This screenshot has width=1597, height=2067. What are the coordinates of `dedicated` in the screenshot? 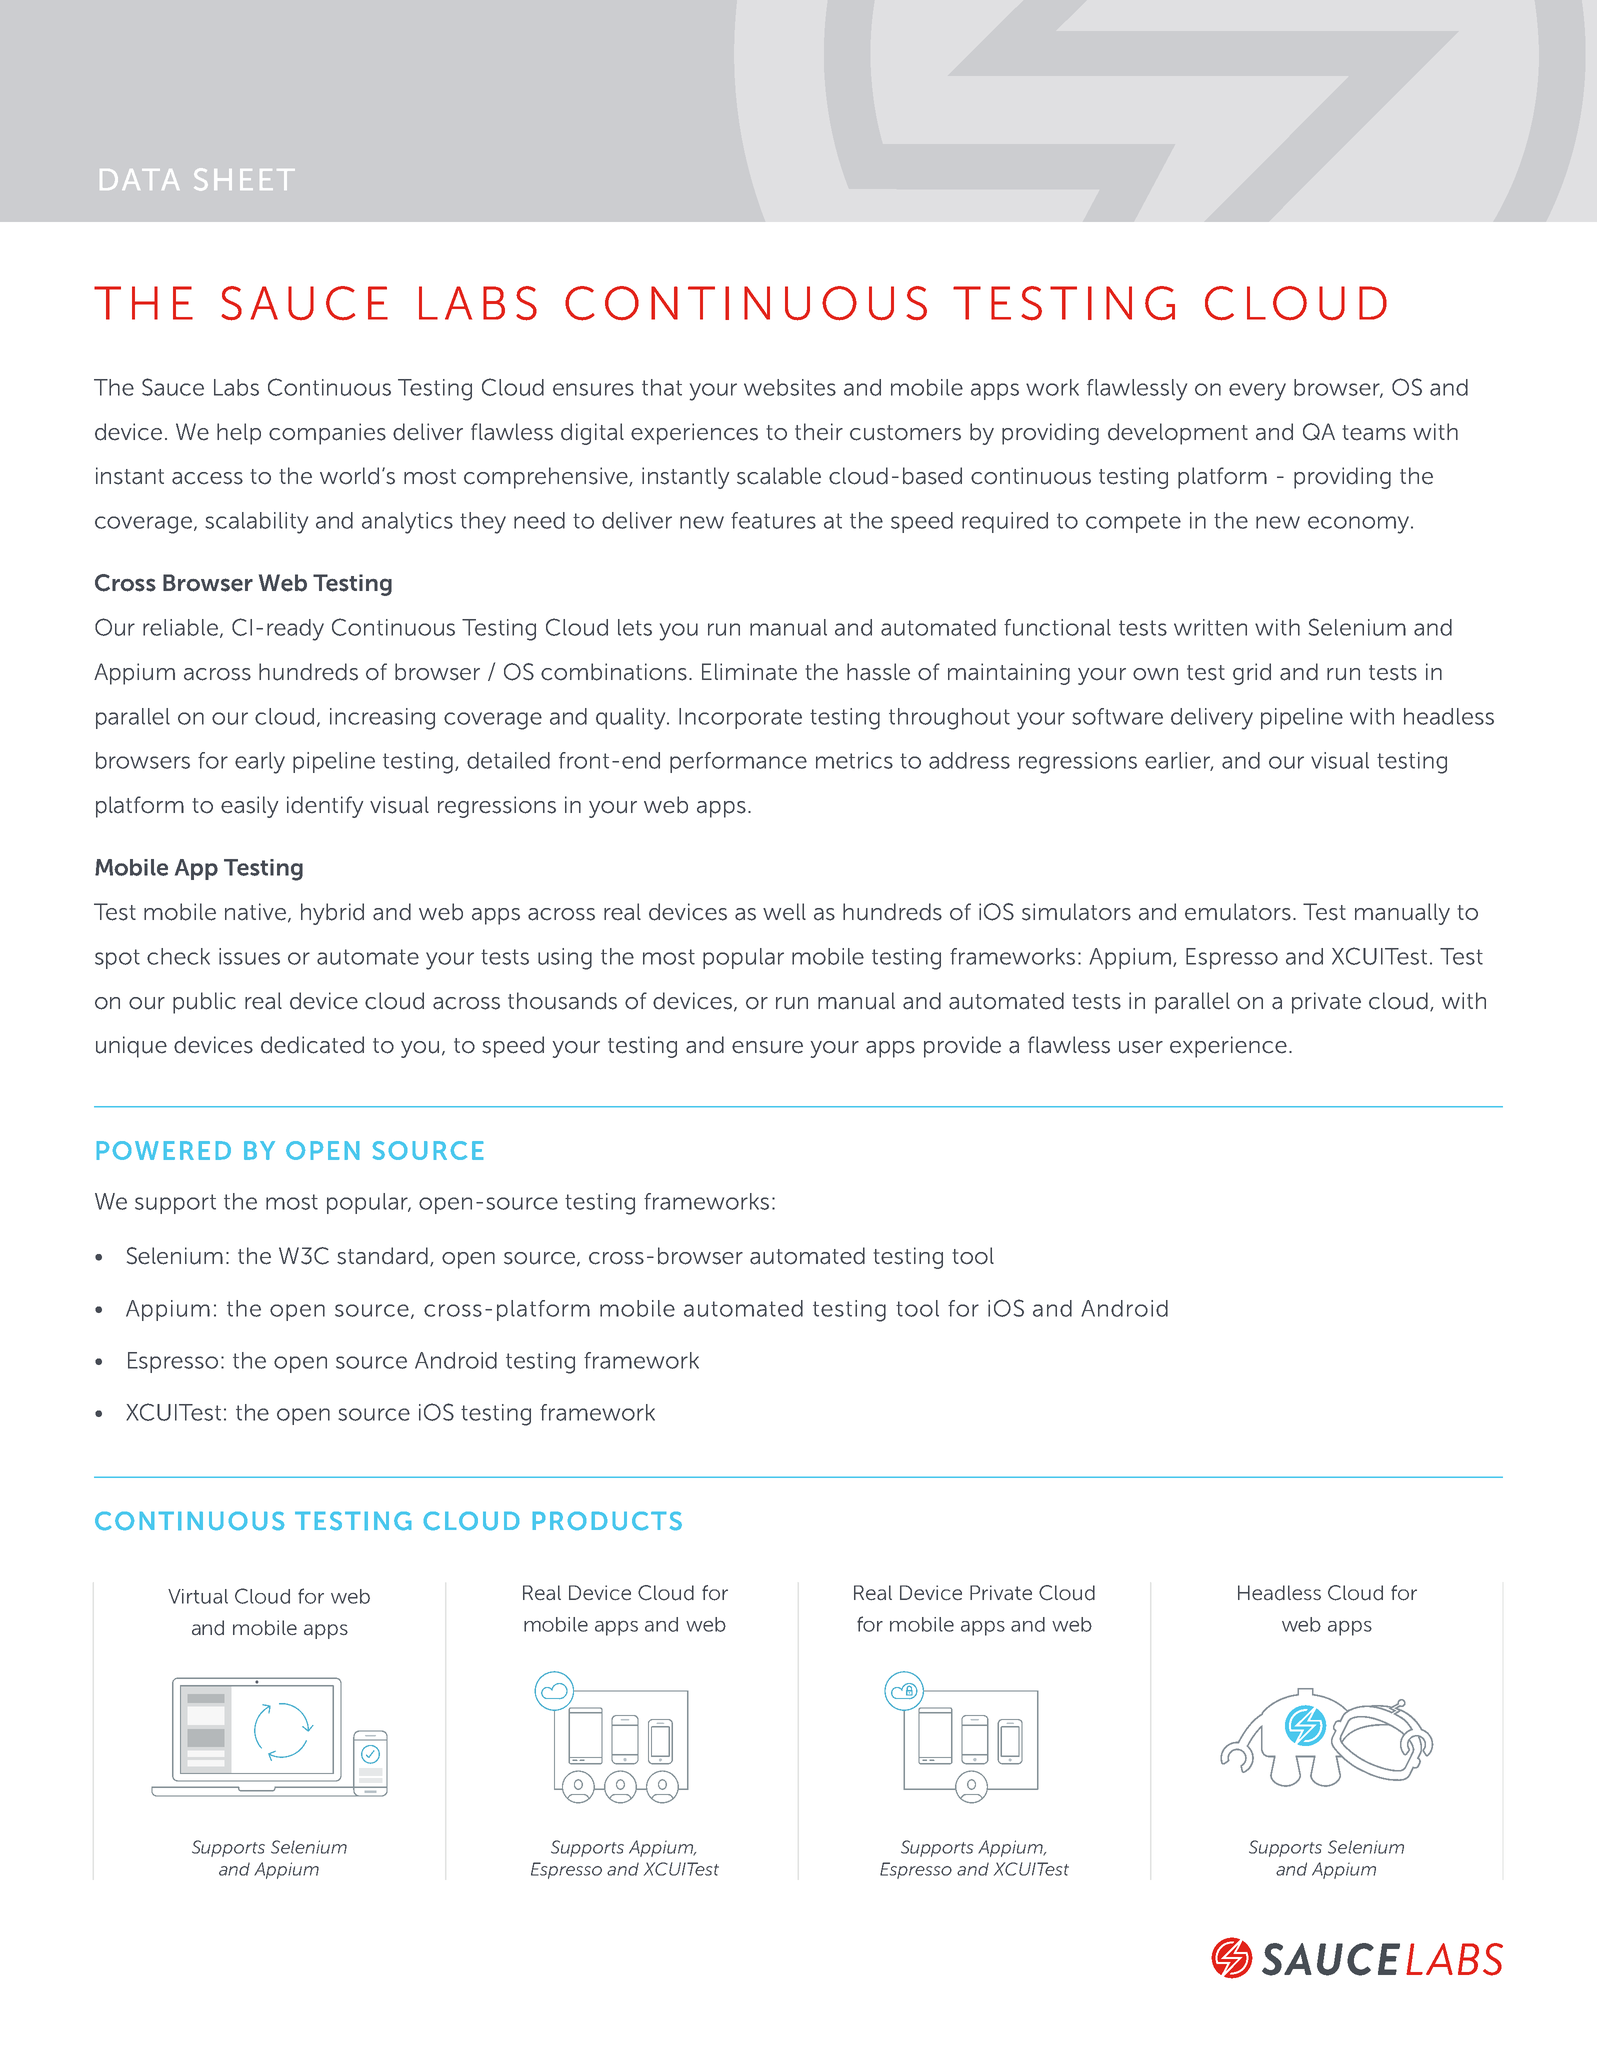 It's located at (312, 1045).
